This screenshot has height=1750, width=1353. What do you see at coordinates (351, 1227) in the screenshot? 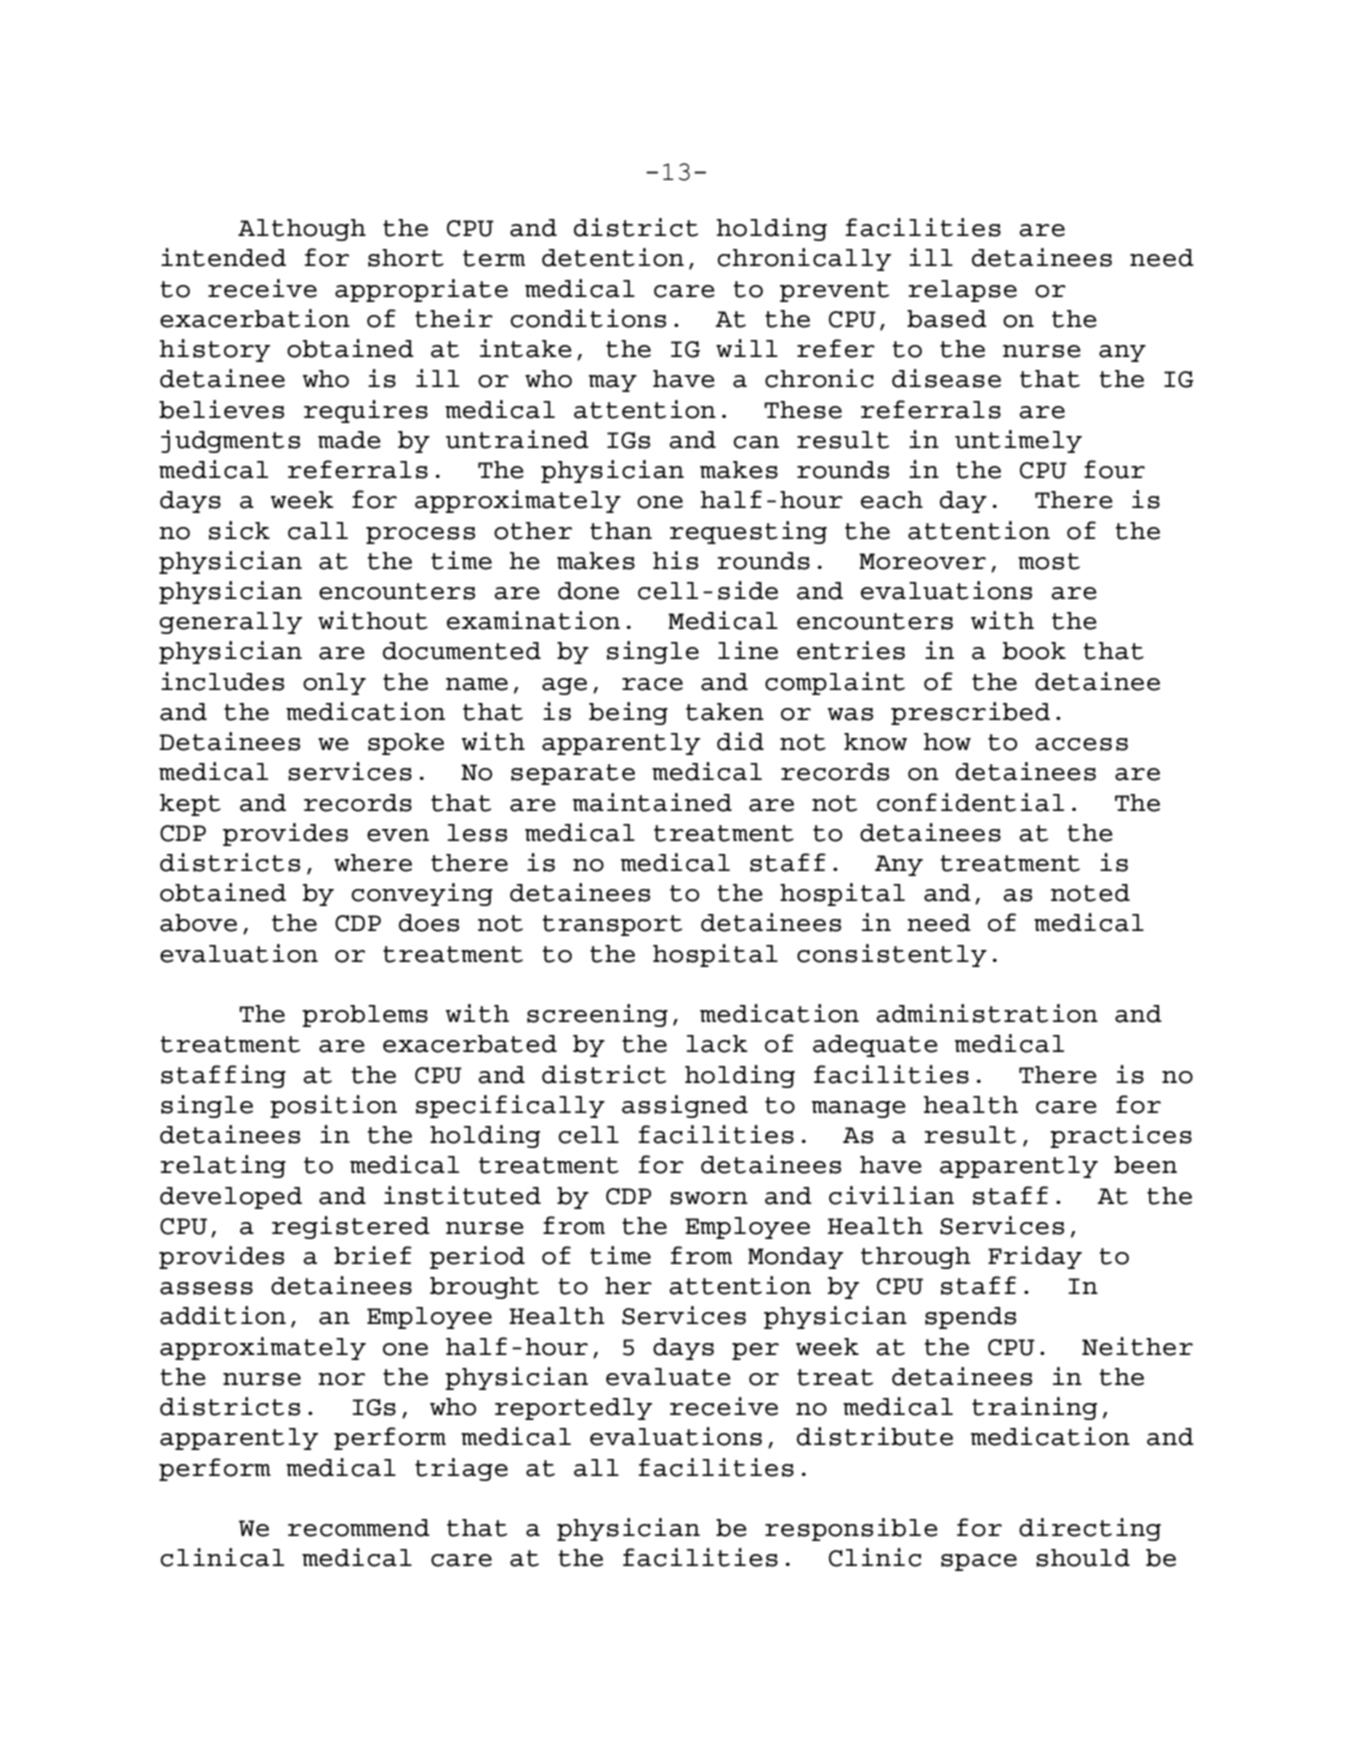
I see `registered` at bounding box center [351, 1227].
